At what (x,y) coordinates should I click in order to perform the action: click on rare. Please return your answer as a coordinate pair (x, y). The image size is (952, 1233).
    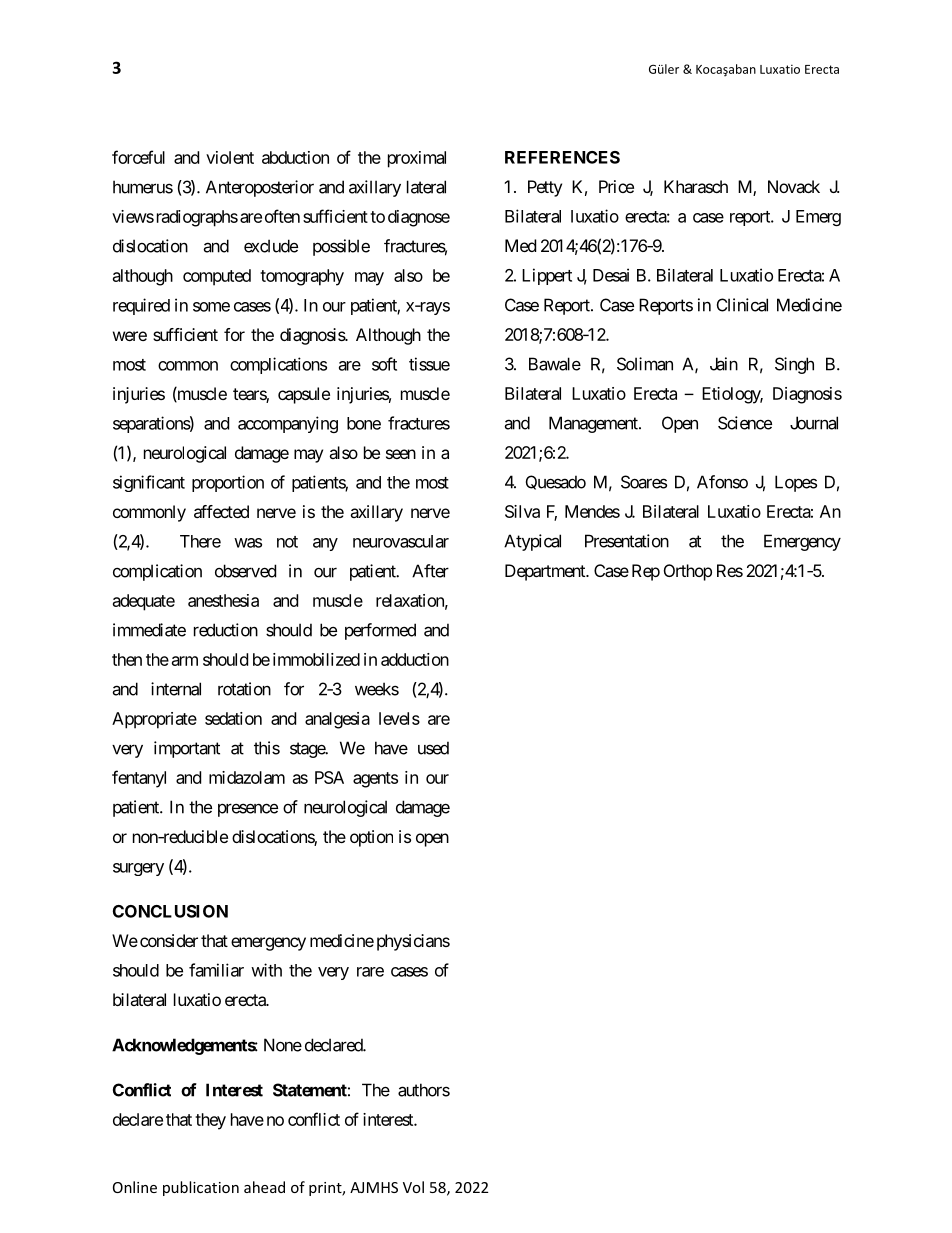
    Looking at the image, I should click on (370, 972).
